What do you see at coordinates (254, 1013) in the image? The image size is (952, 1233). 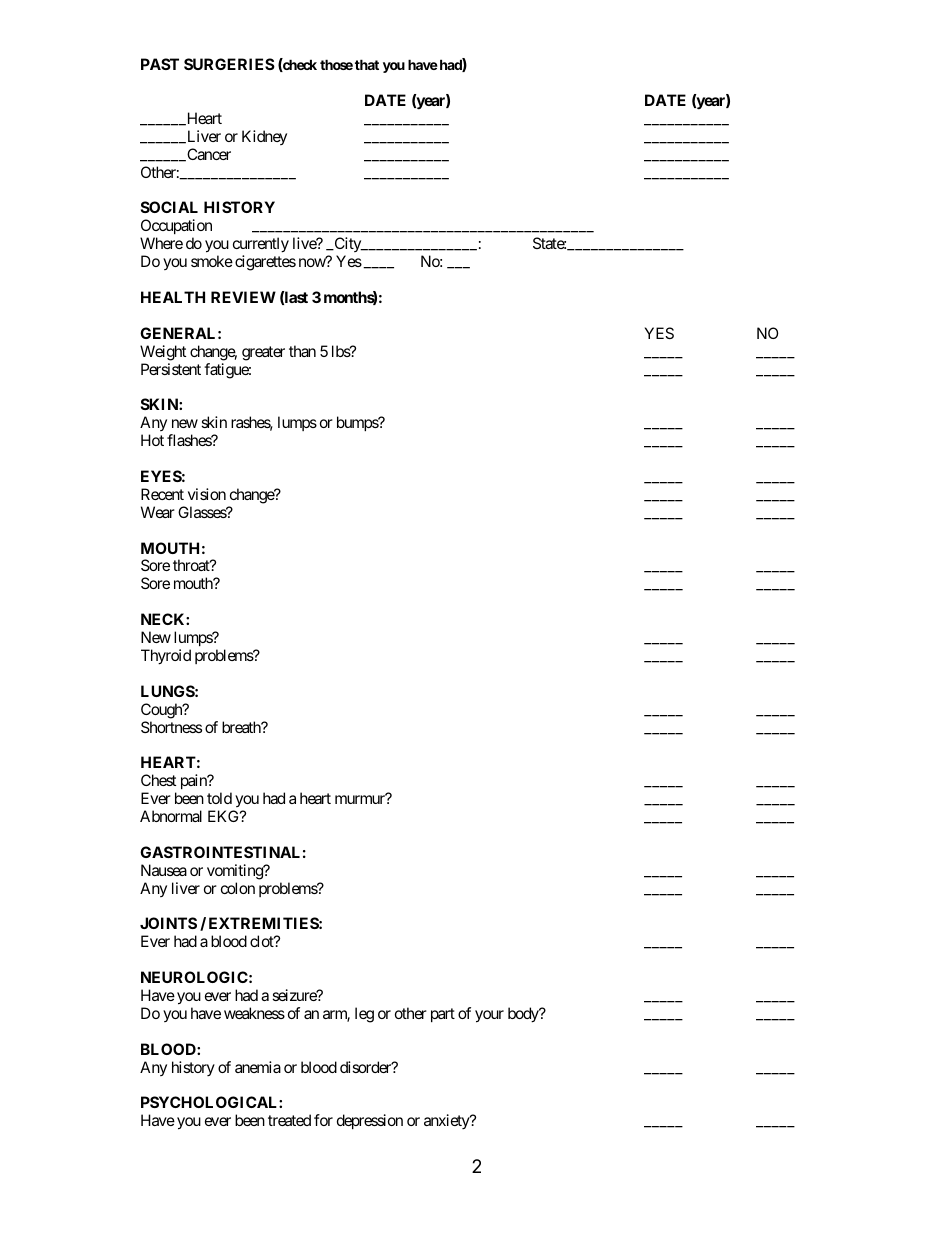 I see `weakness` at bounding box center [254, 1013].
